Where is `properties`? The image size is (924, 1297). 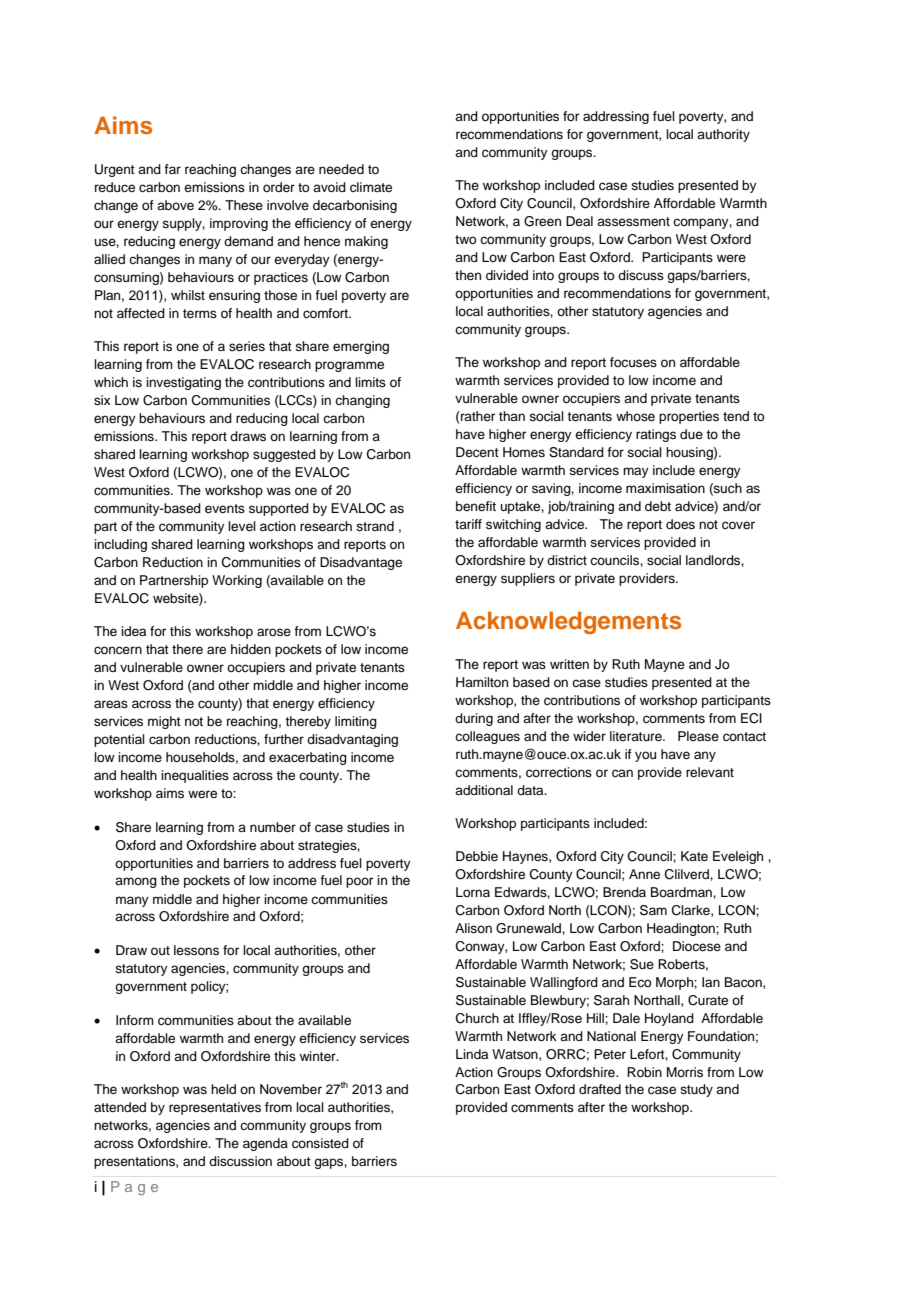 properties is located at coordinates (689, 417).
